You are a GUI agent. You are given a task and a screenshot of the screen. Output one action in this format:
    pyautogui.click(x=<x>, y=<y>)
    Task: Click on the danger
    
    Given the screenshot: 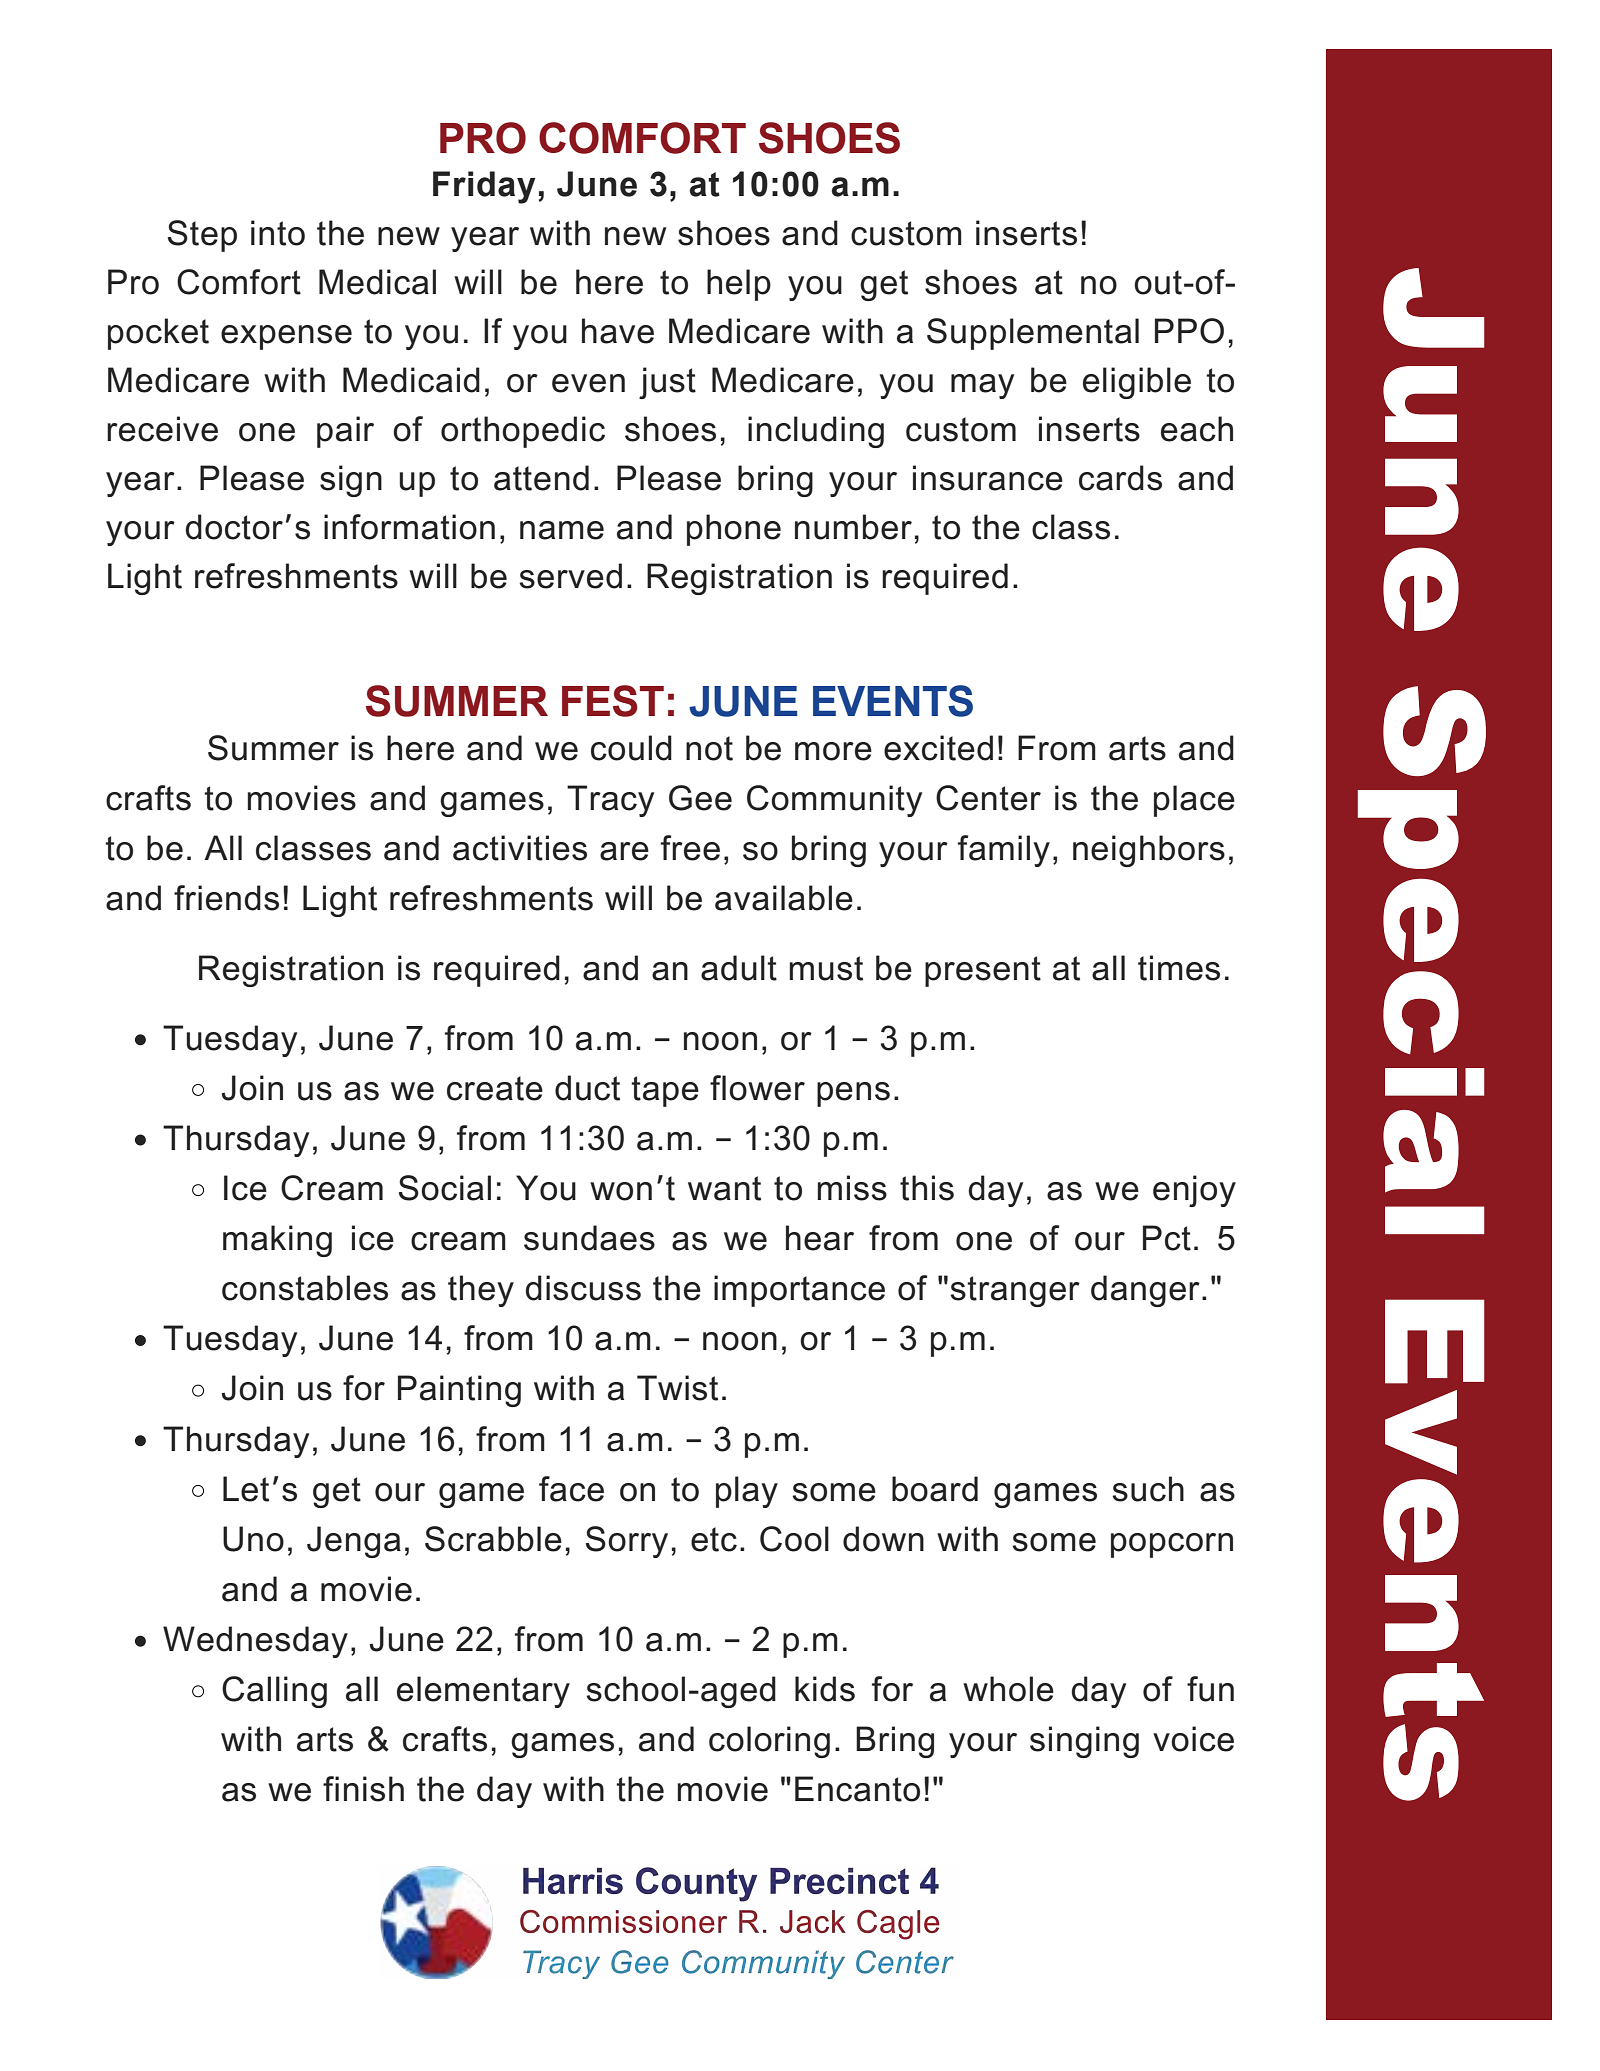 What is the action you would take?
    pyautogui.click(x=1145, y=1291)
